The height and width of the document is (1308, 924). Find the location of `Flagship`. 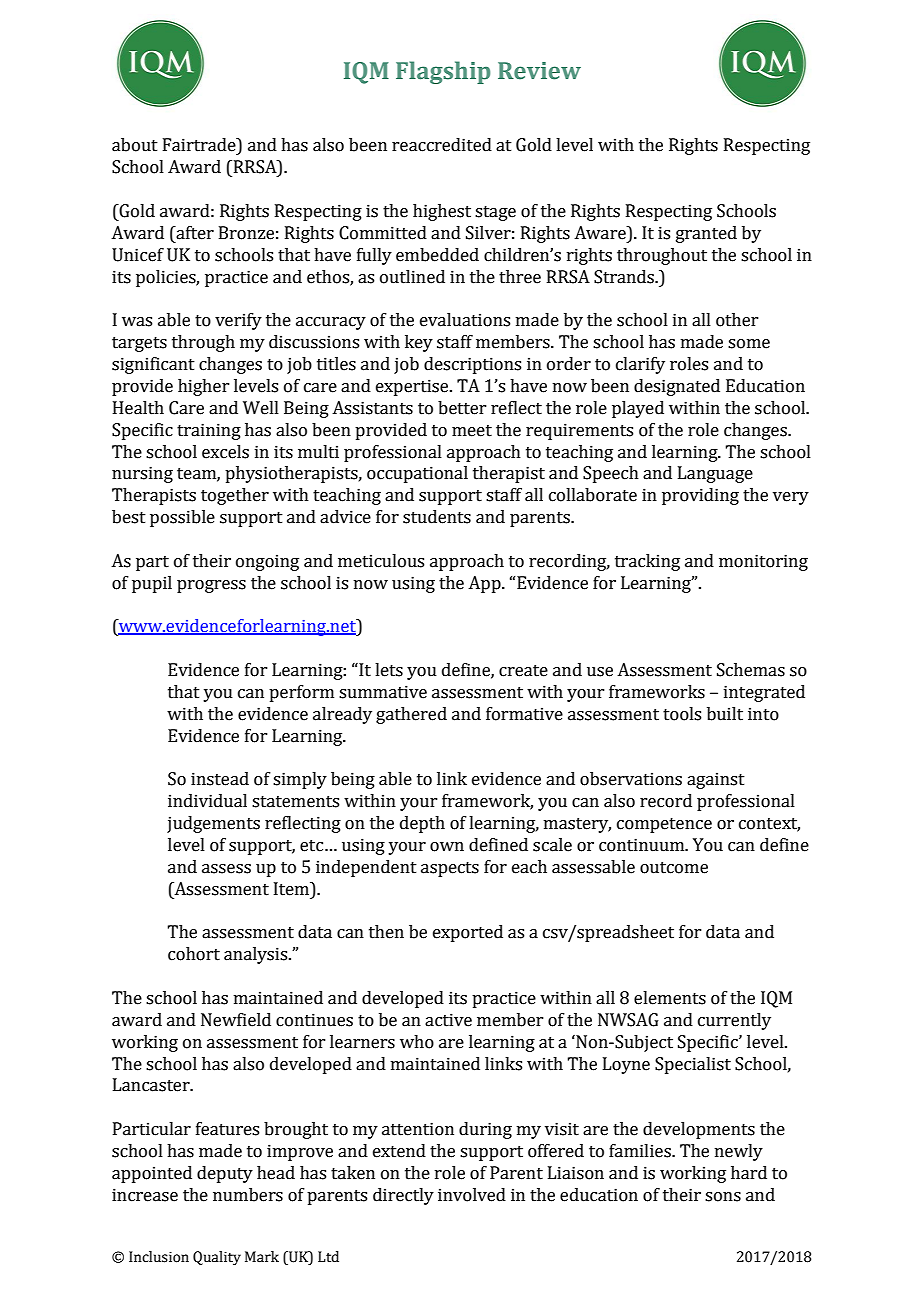

Flagship is located at coordinates (443, 72).
